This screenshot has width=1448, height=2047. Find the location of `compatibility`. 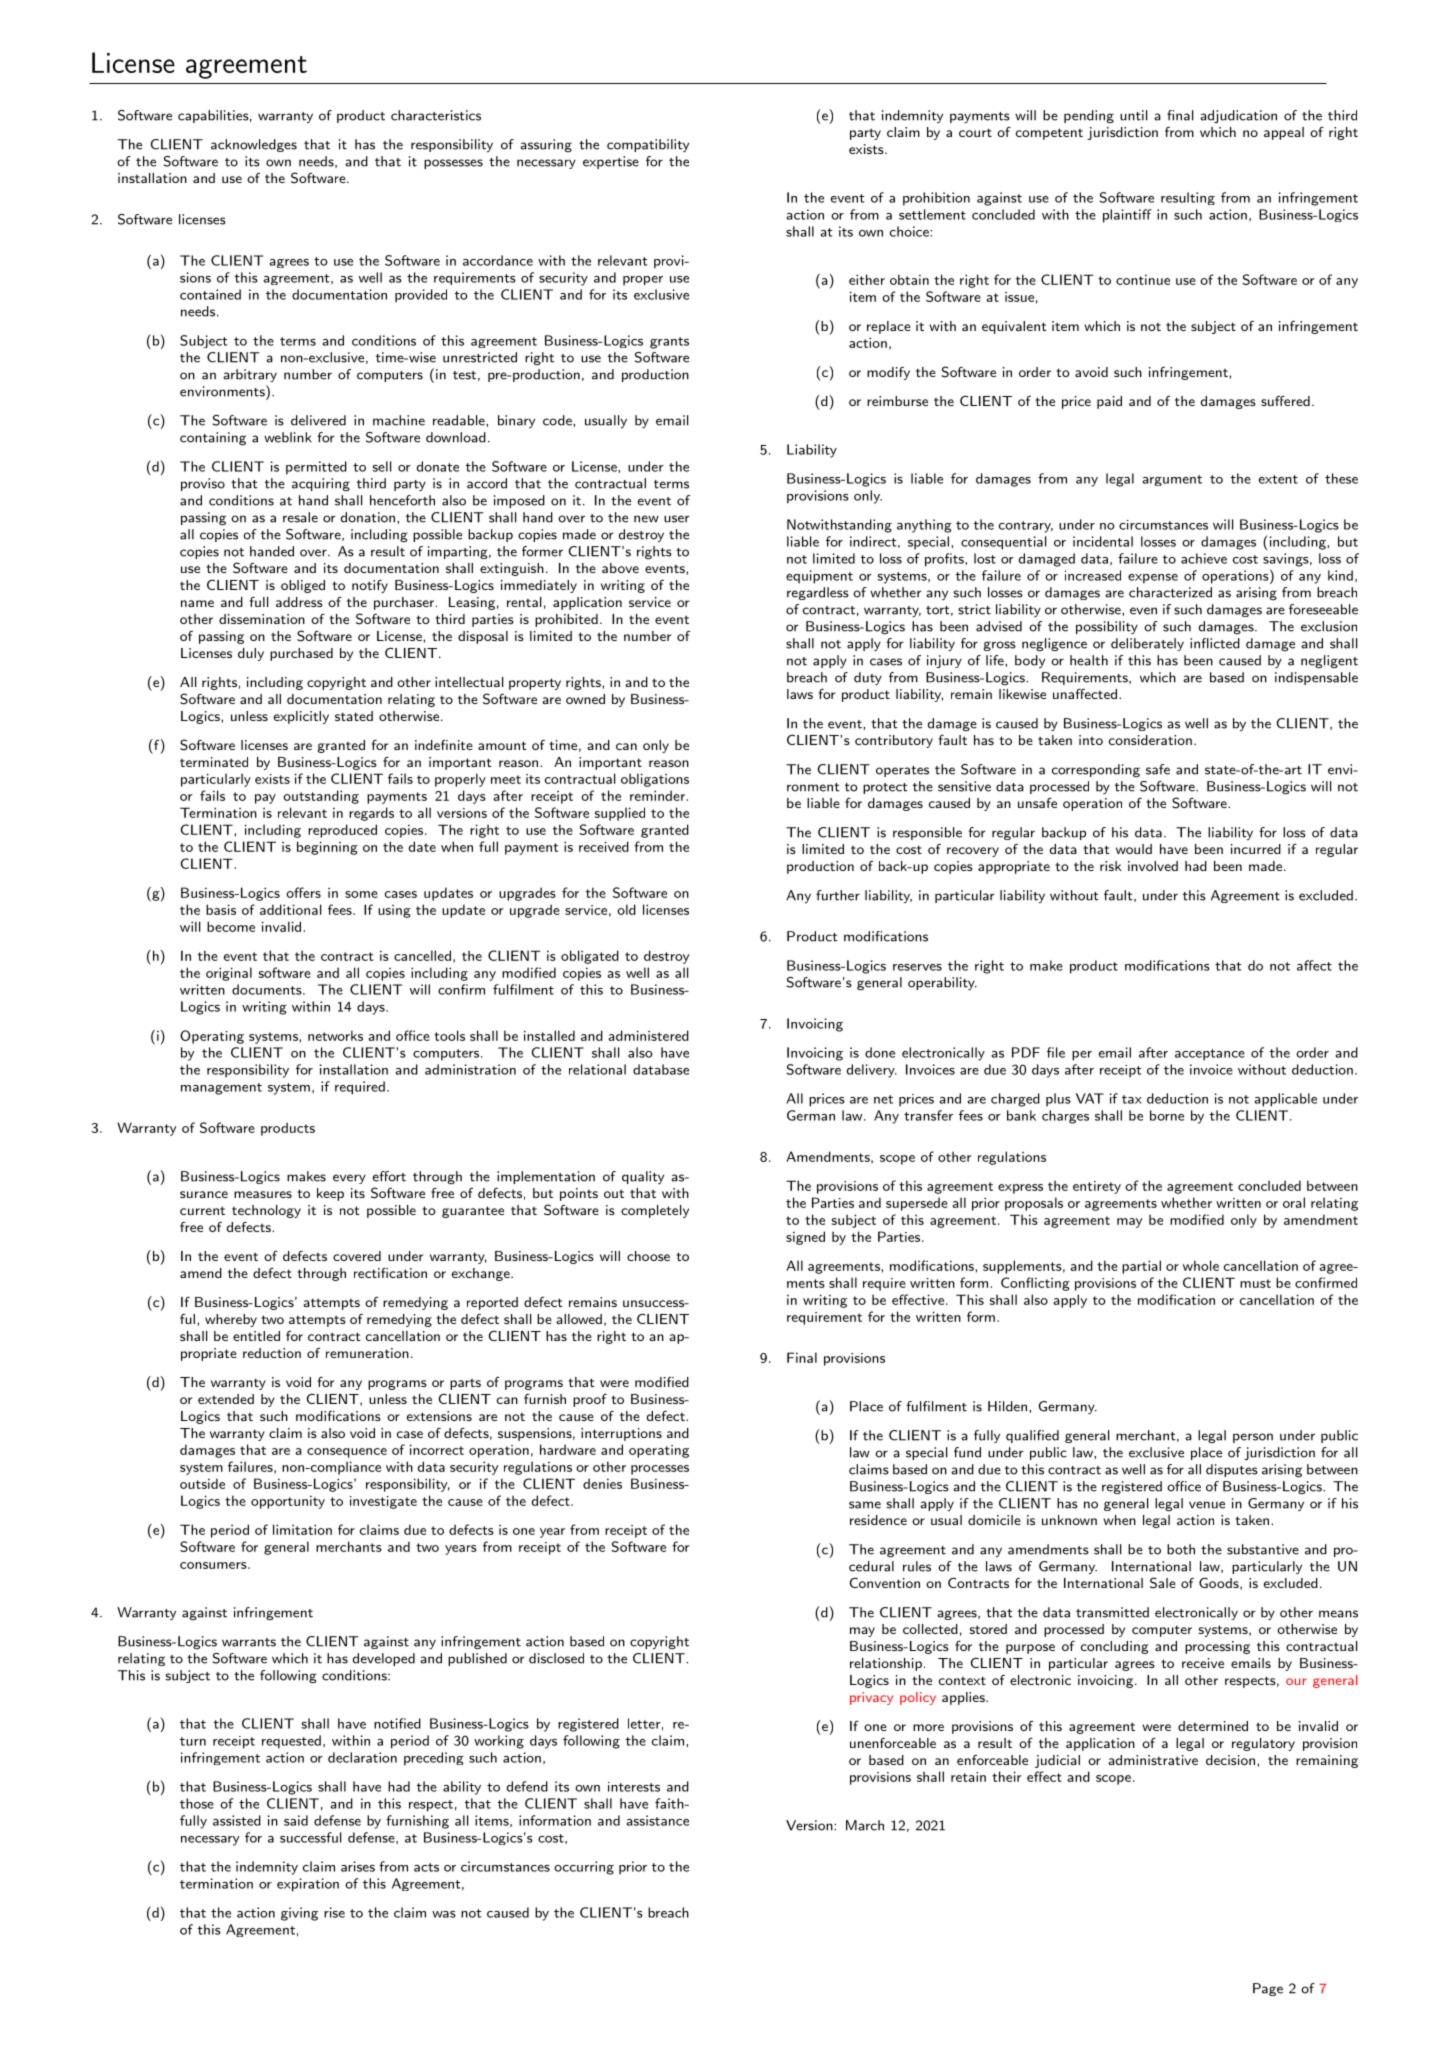

compatibility is located at coordinates (648, 145).
